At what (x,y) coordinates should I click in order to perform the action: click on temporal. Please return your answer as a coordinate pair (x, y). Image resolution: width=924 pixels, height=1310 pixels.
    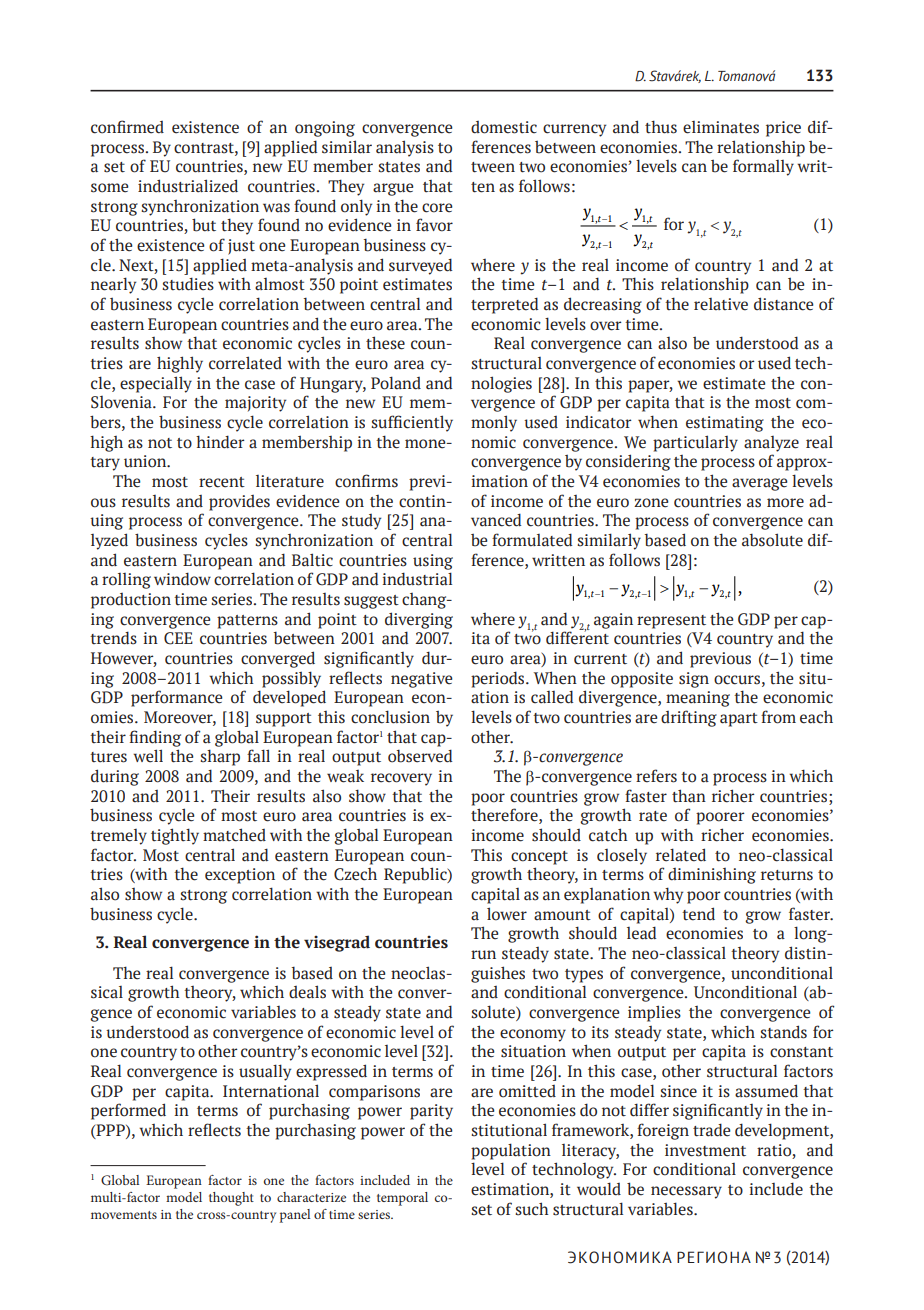
    Looking at the image, I should click on (402, 1199).
